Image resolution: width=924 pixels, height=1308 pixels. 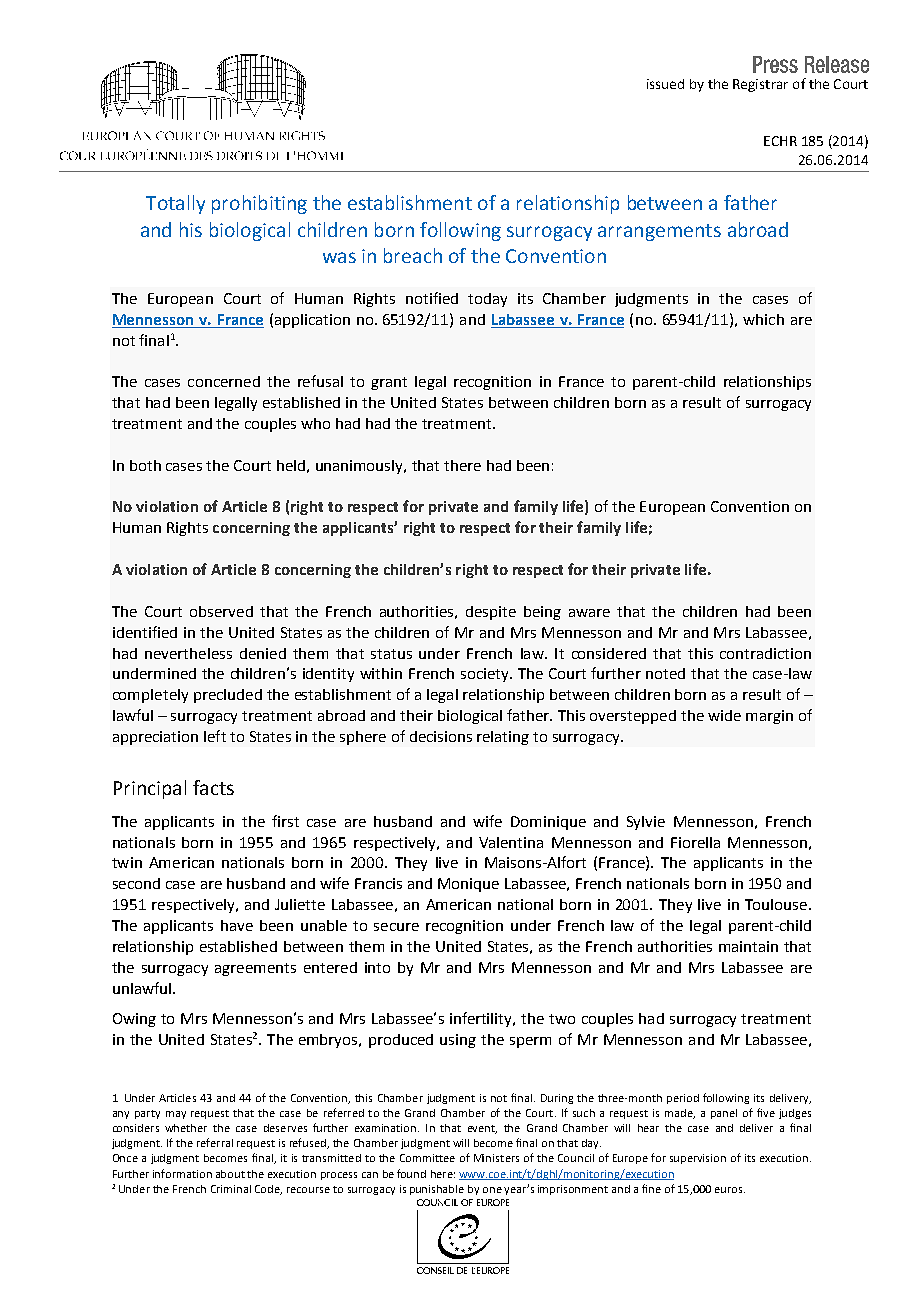 I want to click on which, so click(x=763, y=319).
